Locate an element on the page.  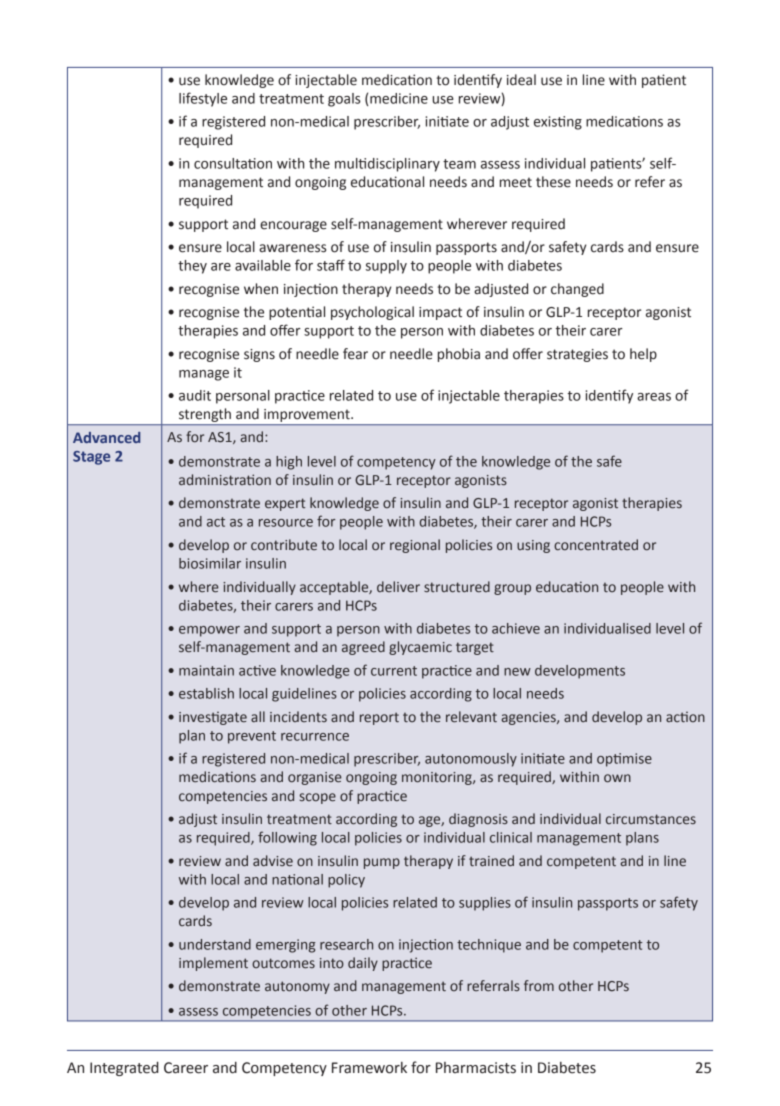
lifestyle is located at coordinates (203, 99).
